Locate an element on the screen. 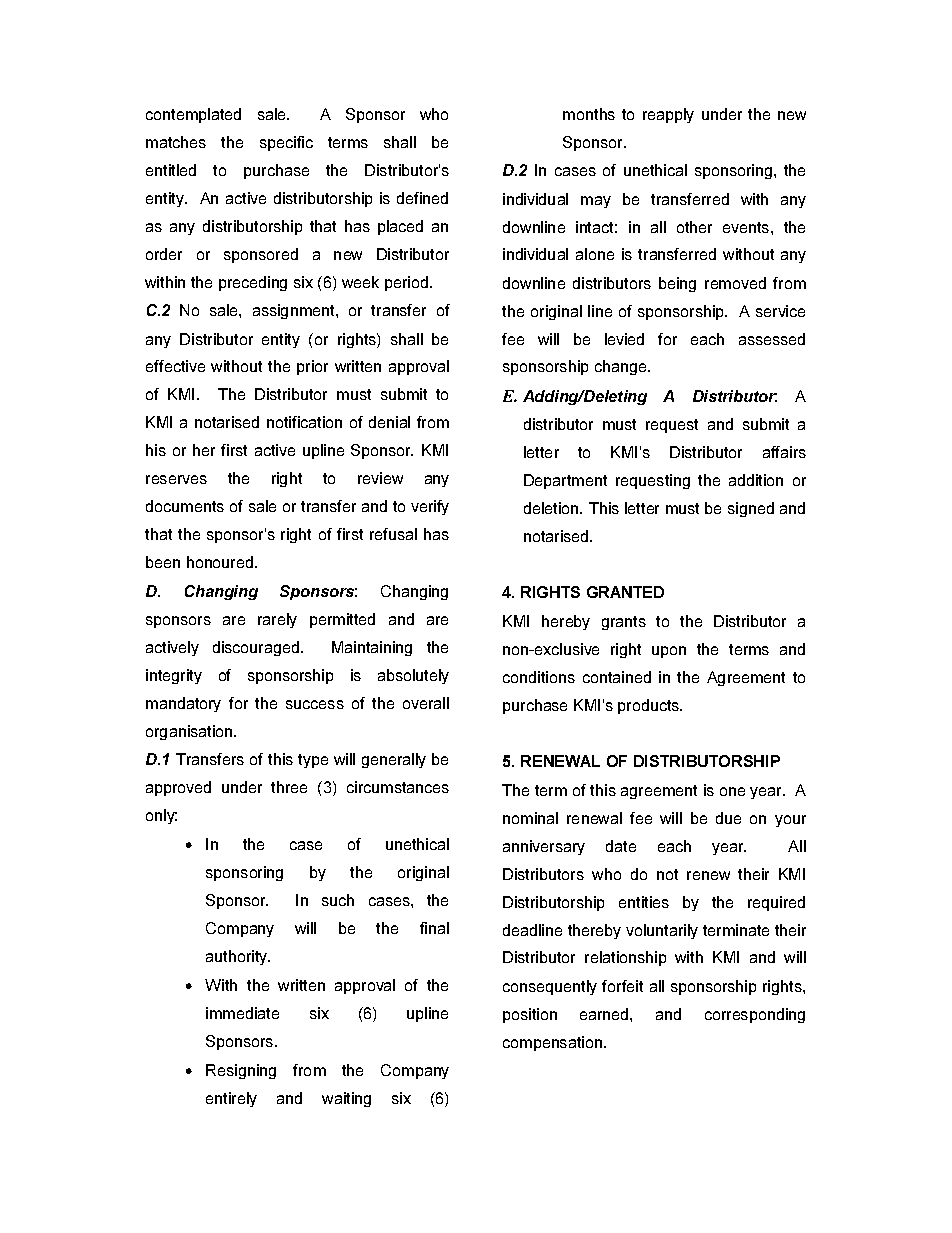 This screenshot has width=952, height=1233. reapply is located at coordinates (668, 115).
